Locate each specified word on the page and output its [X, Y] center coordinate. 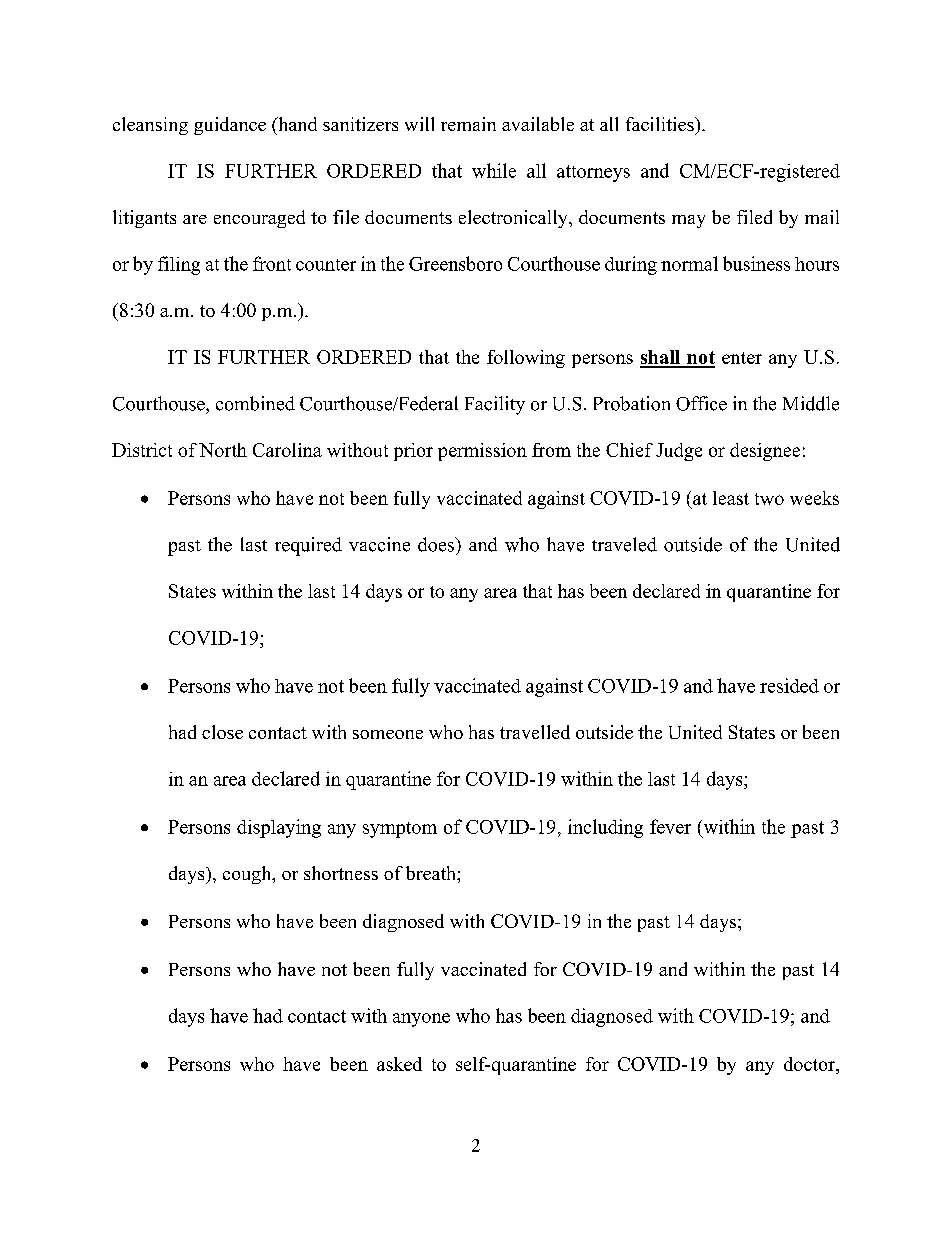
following [526, 359]
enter [742, 358]
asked [399, 1064]
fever [670, 826]
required [308, 546]
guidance [230, 126]
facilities [661, 124]
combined [255, 403]
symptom [400, 830]
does [437, 544]
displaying [279, 828]
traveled [624, 544]
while [494, 170]
